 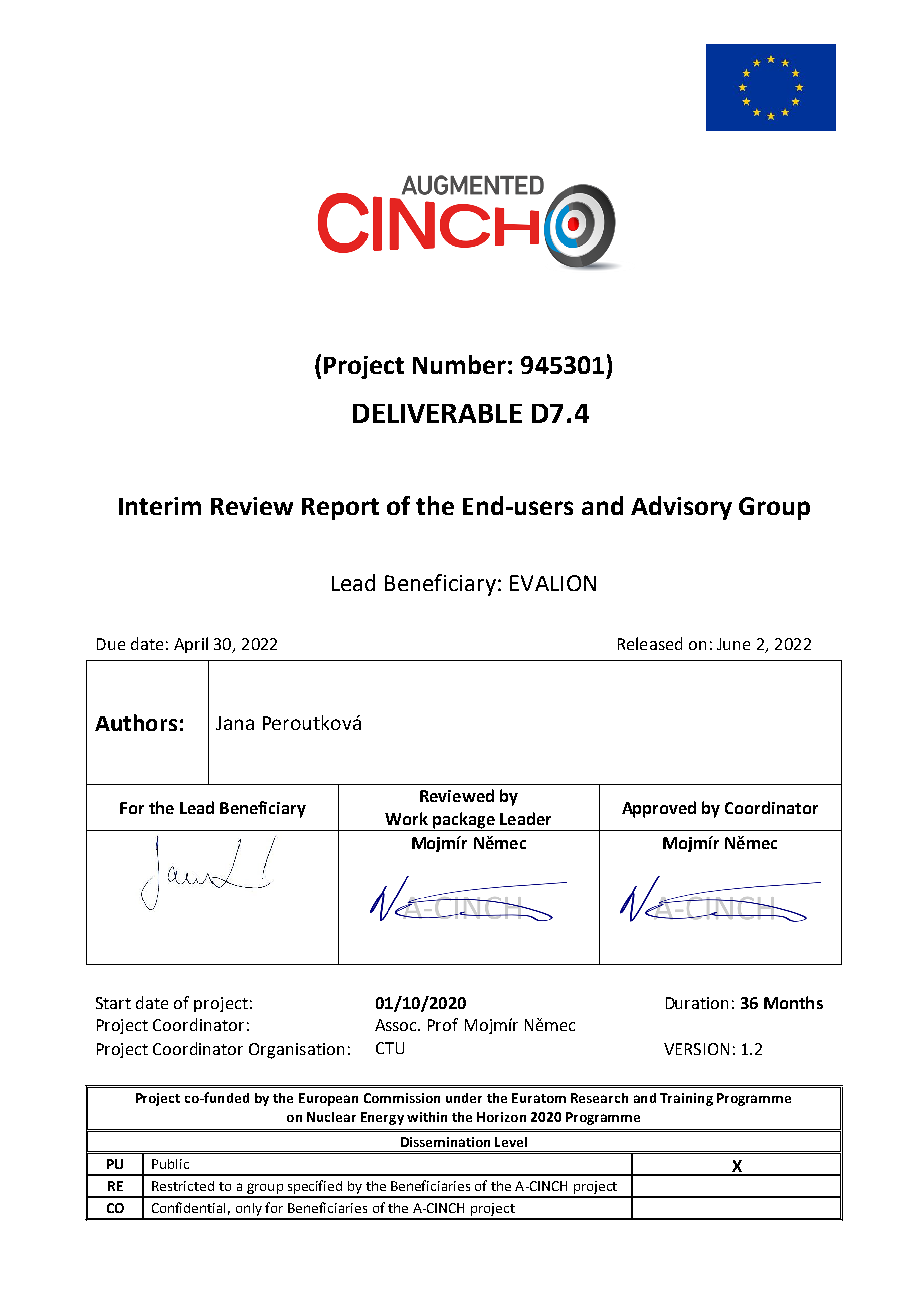 I want to click on Advisory, so click(x=681, y=508).
